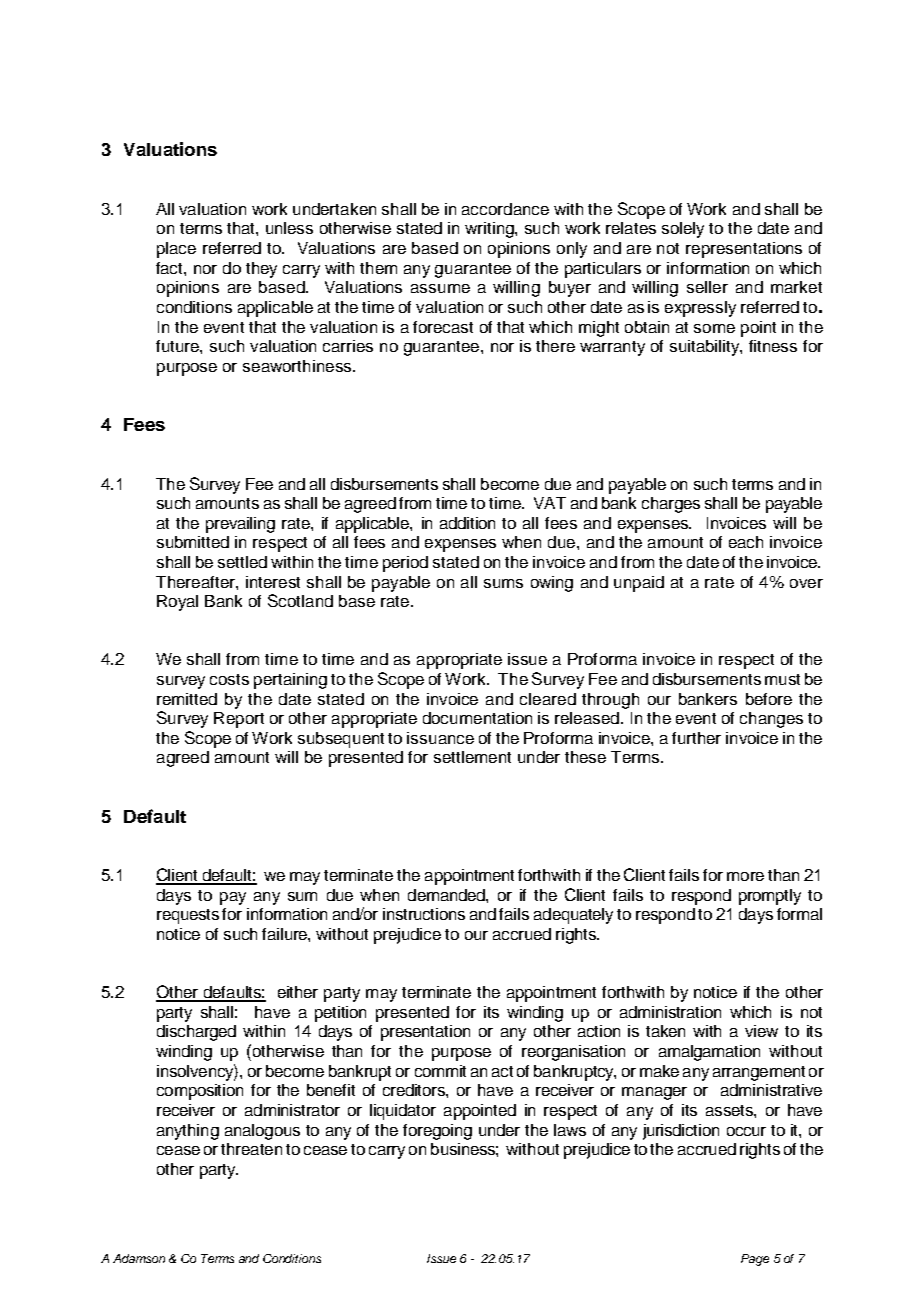 The image size is (924, 1308). I want to click on Page, so click(755, 1260).
